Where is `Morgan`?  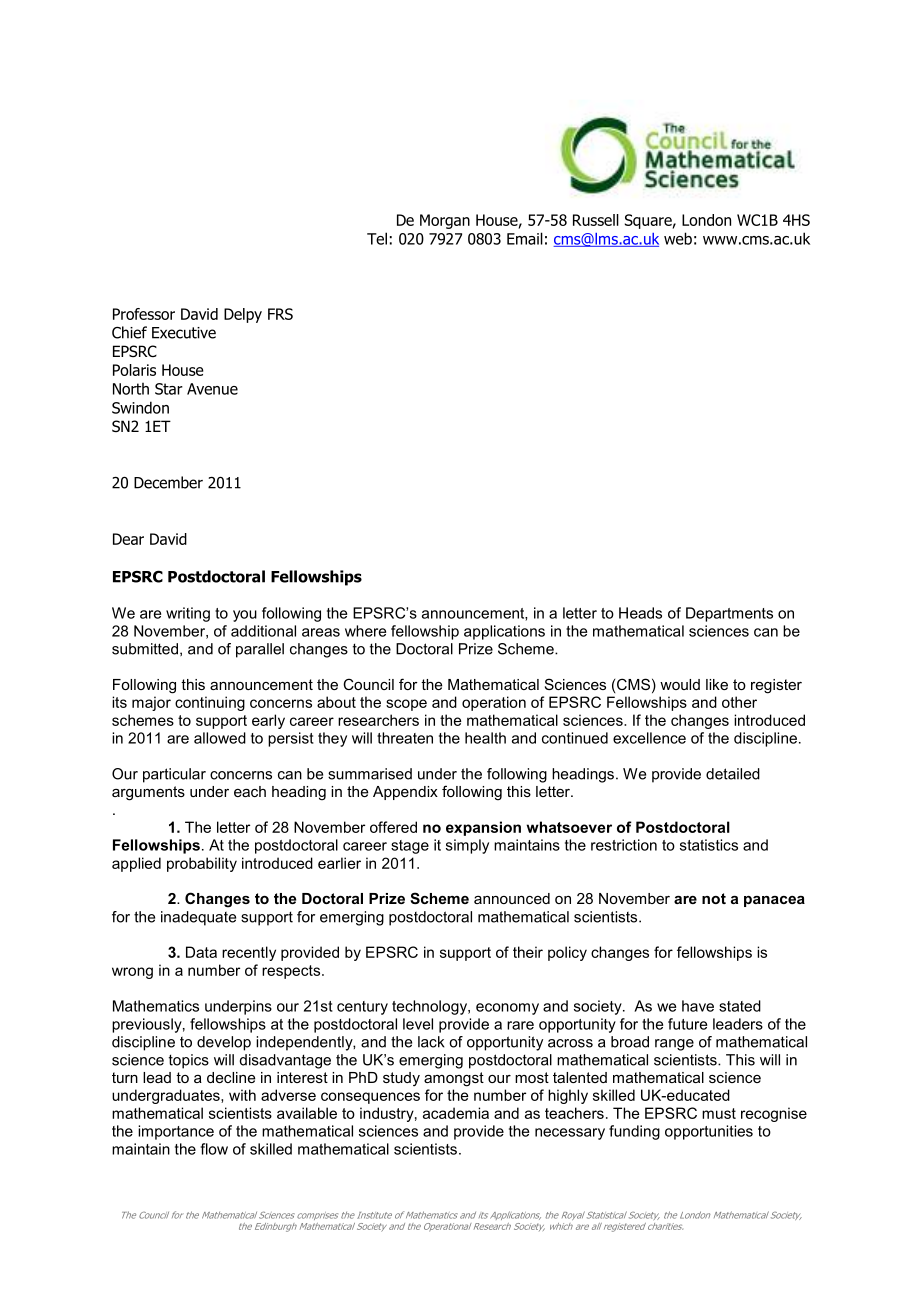 Morgan is located at coordinates (445, 221).
